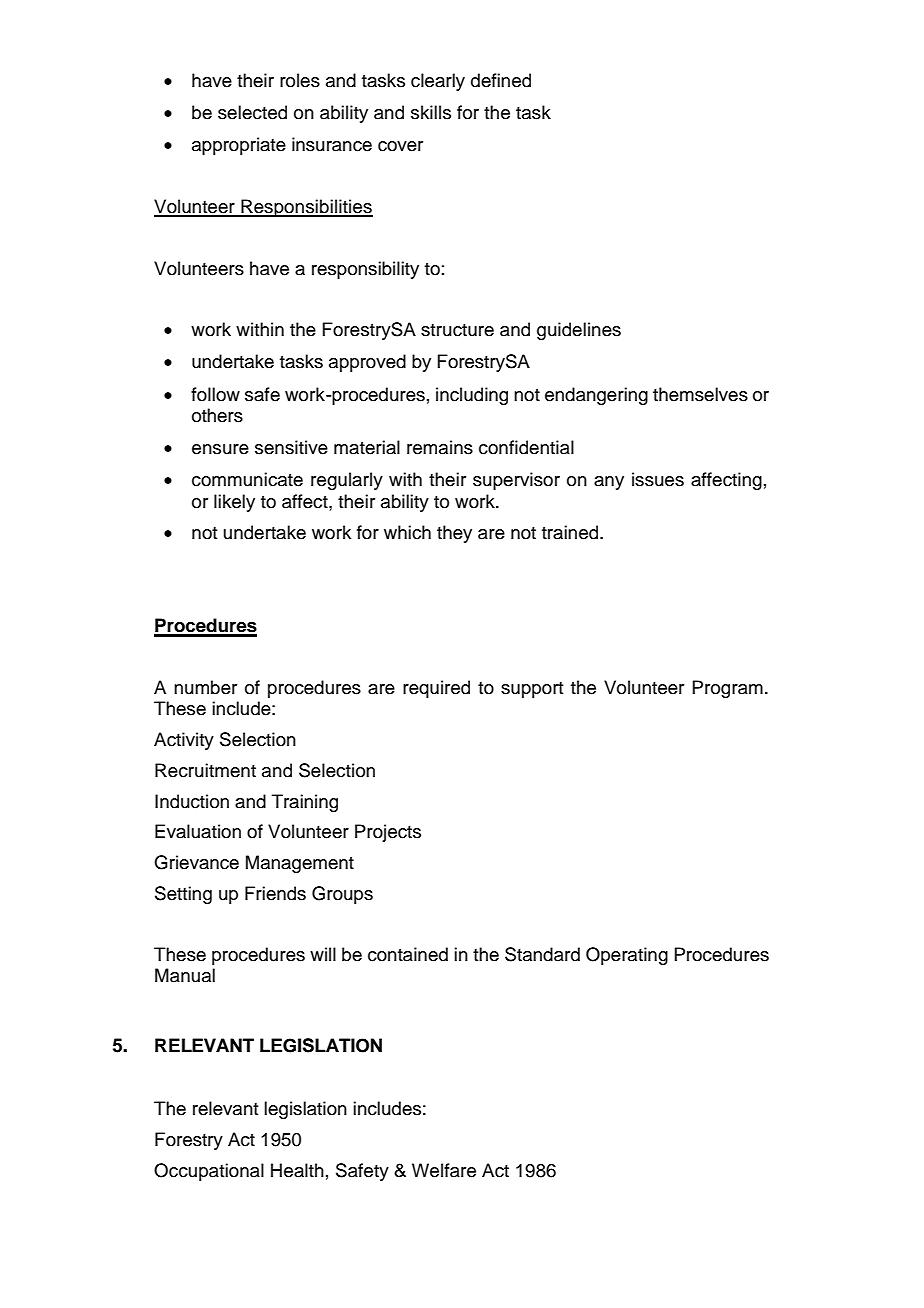 This image has width=924, height=1308. I want to click on defined, so click(501, 80).
